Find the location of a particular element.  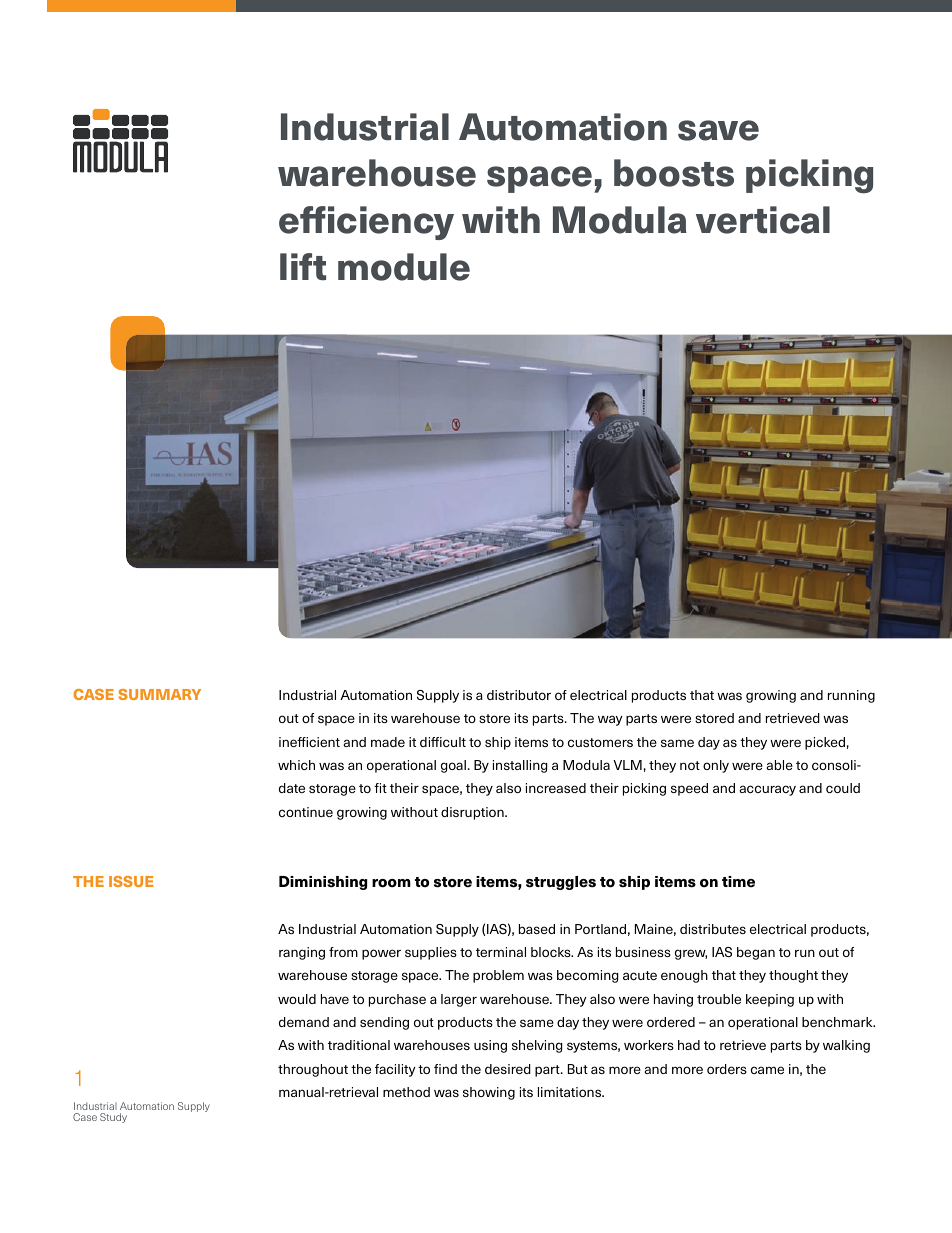

goal is located at coordinates (453, 766).
